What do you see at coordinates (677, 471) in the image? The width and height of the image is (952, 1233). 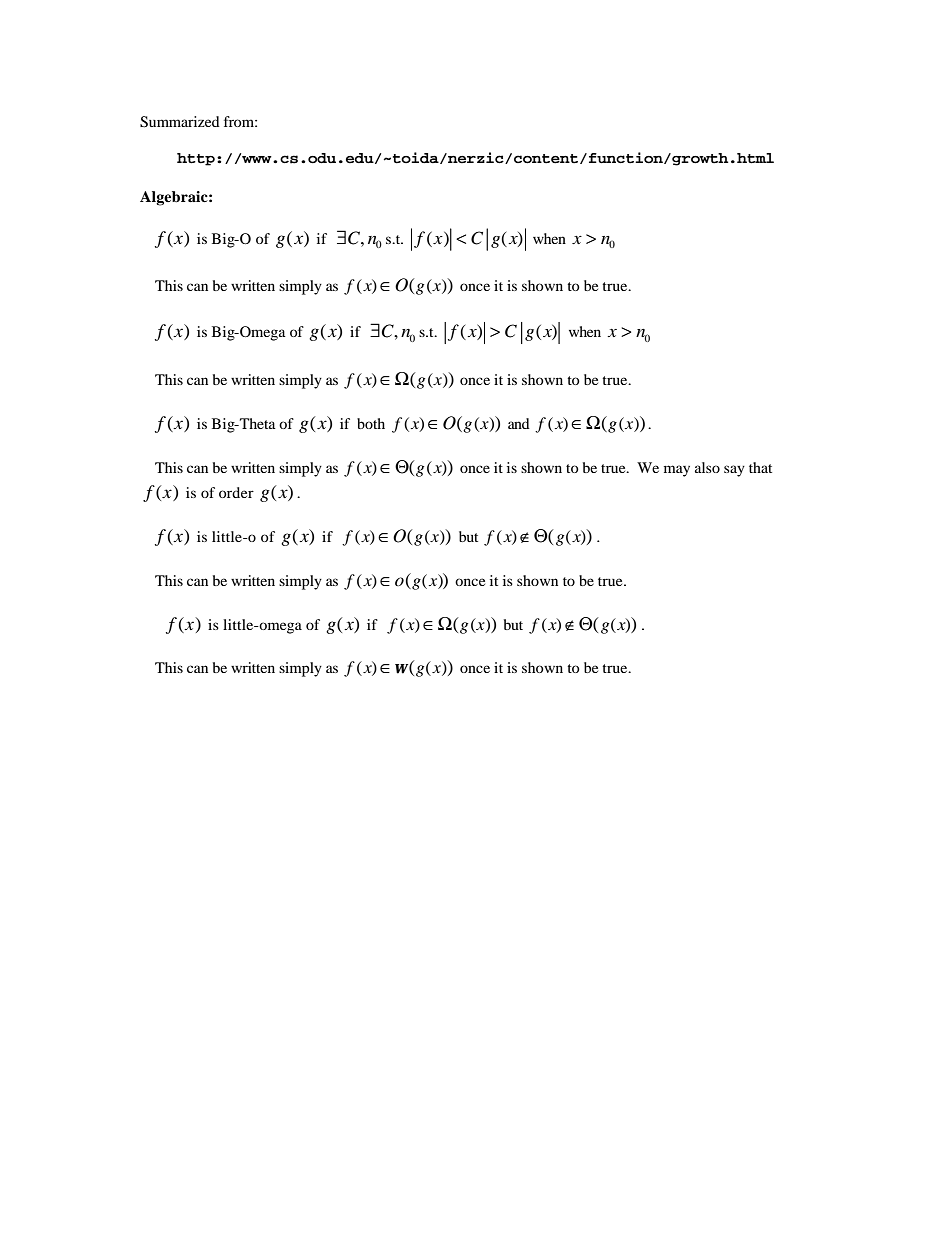 I see `may` at bounding box center [677, 471].
